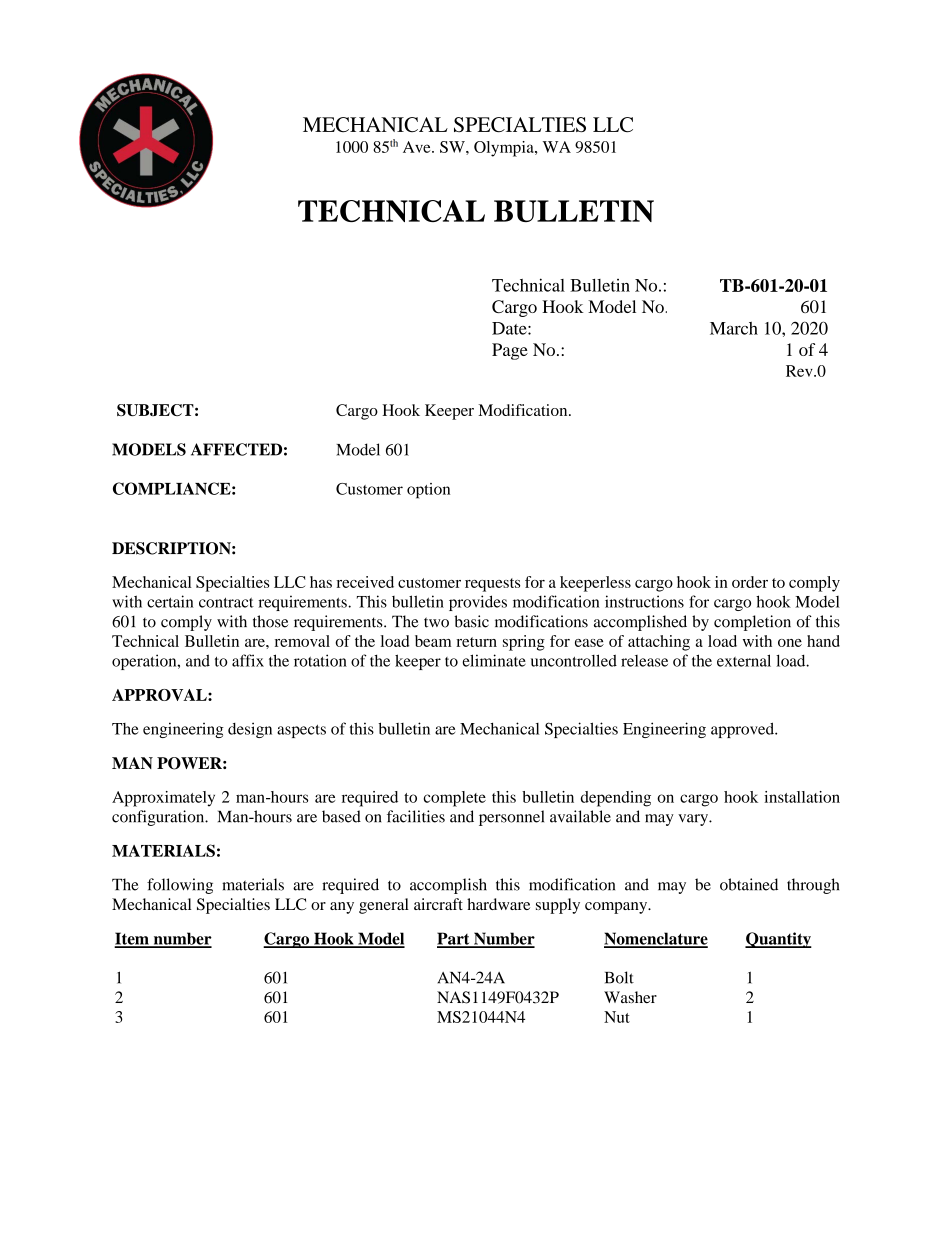 The image size is (952, 1233). What do you see at coordinates (418, 147) in the document?
I see `Ave` at bounding box center [418, 147].
